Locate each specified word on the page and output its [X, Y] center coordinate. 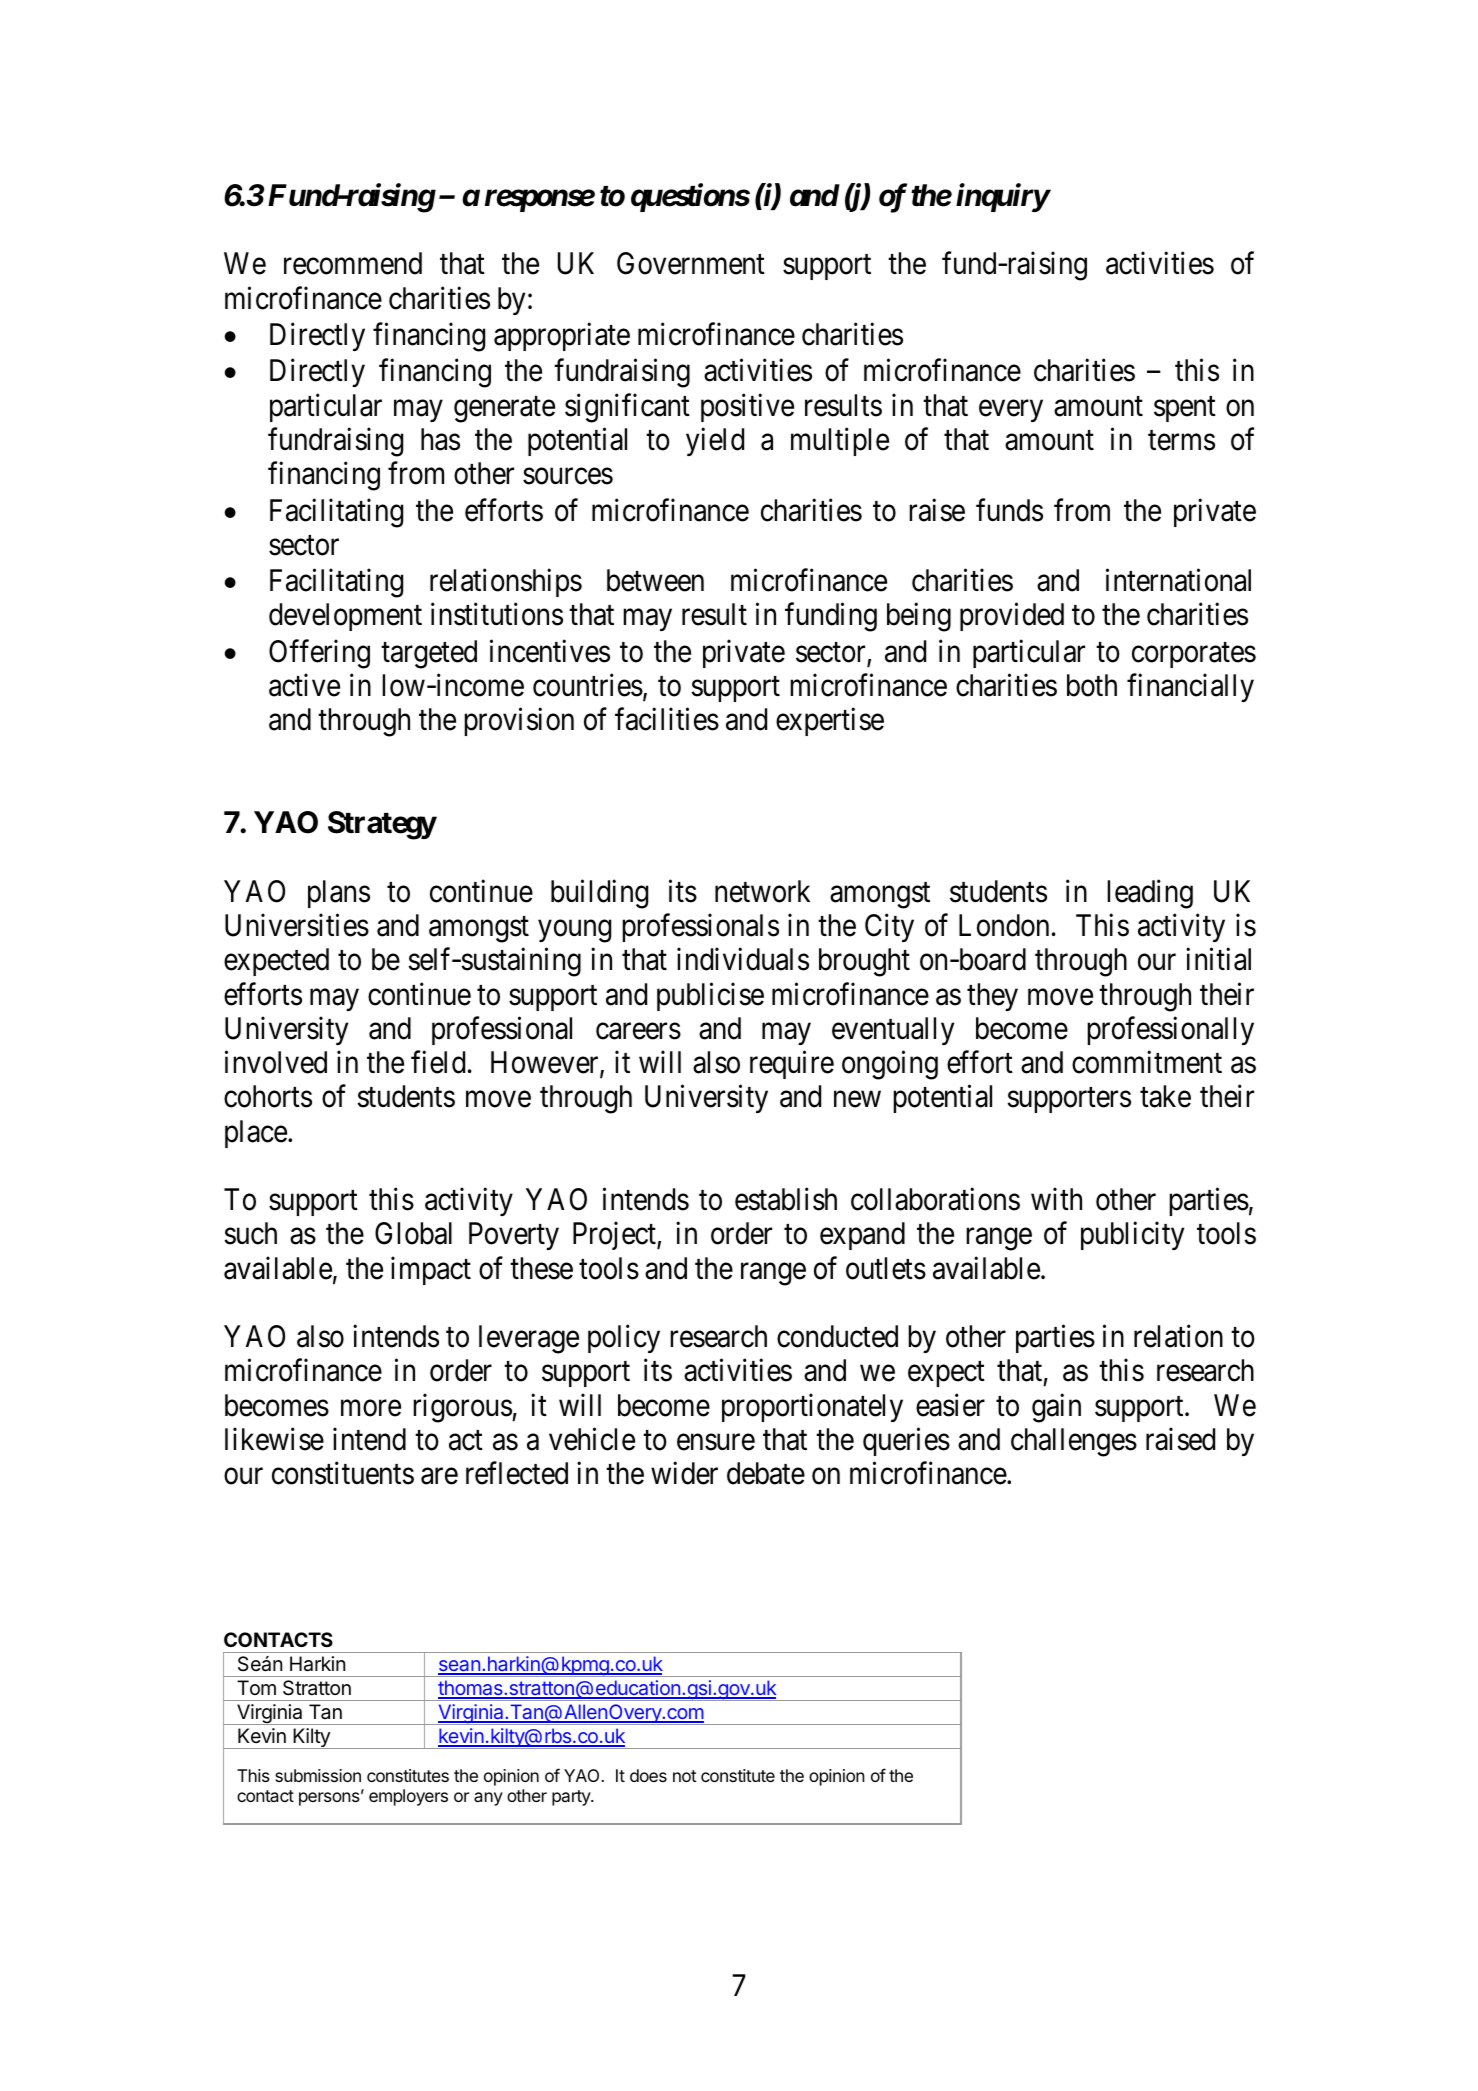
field [438, 1062]
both [1092, 685]
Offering [319, 654]
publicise [710, 996]
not [685, 1776]
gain [1056, 1408]
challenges [1074, 1442]
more [371, 1408]
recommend [353, 263]
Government [691, 263]
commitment [1147, 1062]
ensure [716, 1442]
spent [1185, 409]
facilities [667, 719]
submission [318, 1775]
